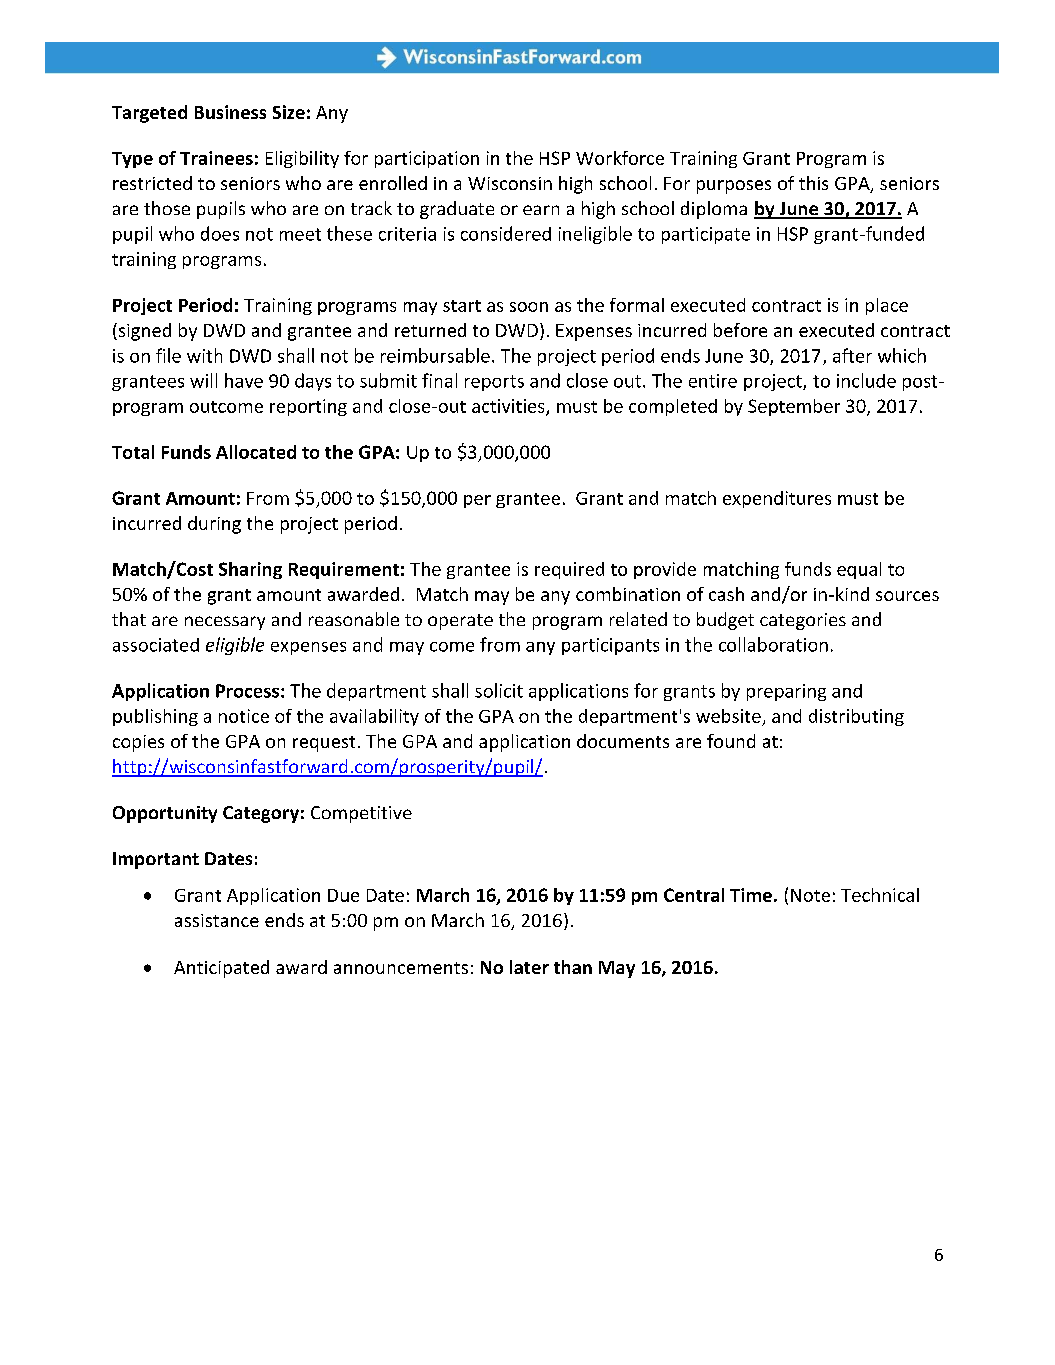  Describe the element at coordinates (529, 967) in the screenshot. I see `later` at that location.
